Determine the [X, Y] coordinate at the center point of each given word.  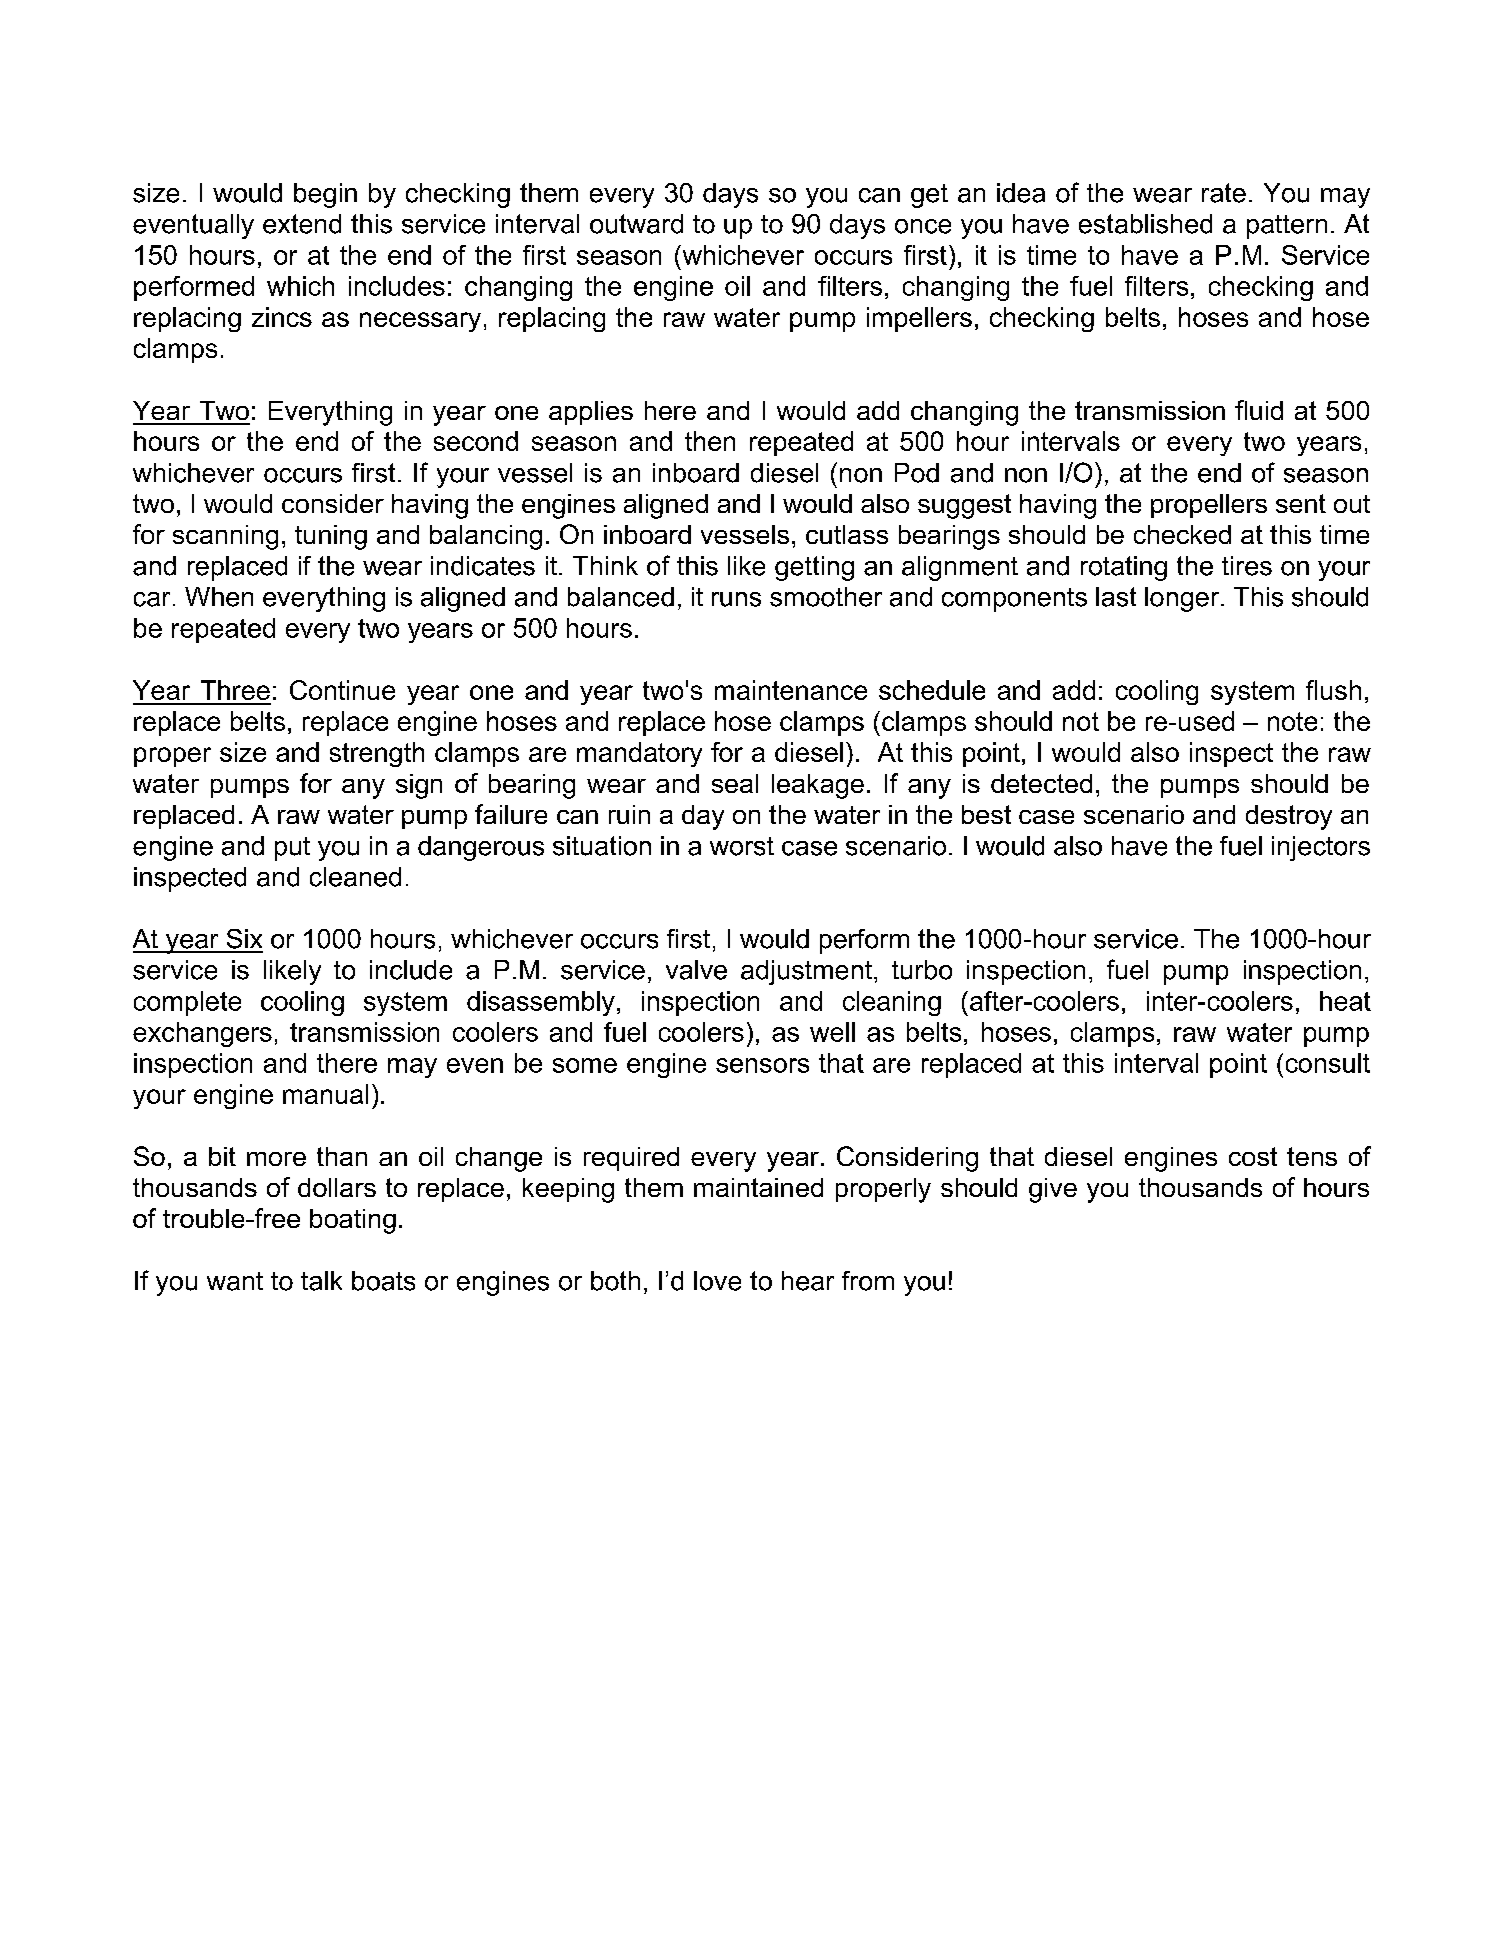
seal [735, 783]
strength [377, 754]
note [1292, 721]
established [1145, 224]
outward [636, 224]
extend [302, 224]
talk [321, 1281]
